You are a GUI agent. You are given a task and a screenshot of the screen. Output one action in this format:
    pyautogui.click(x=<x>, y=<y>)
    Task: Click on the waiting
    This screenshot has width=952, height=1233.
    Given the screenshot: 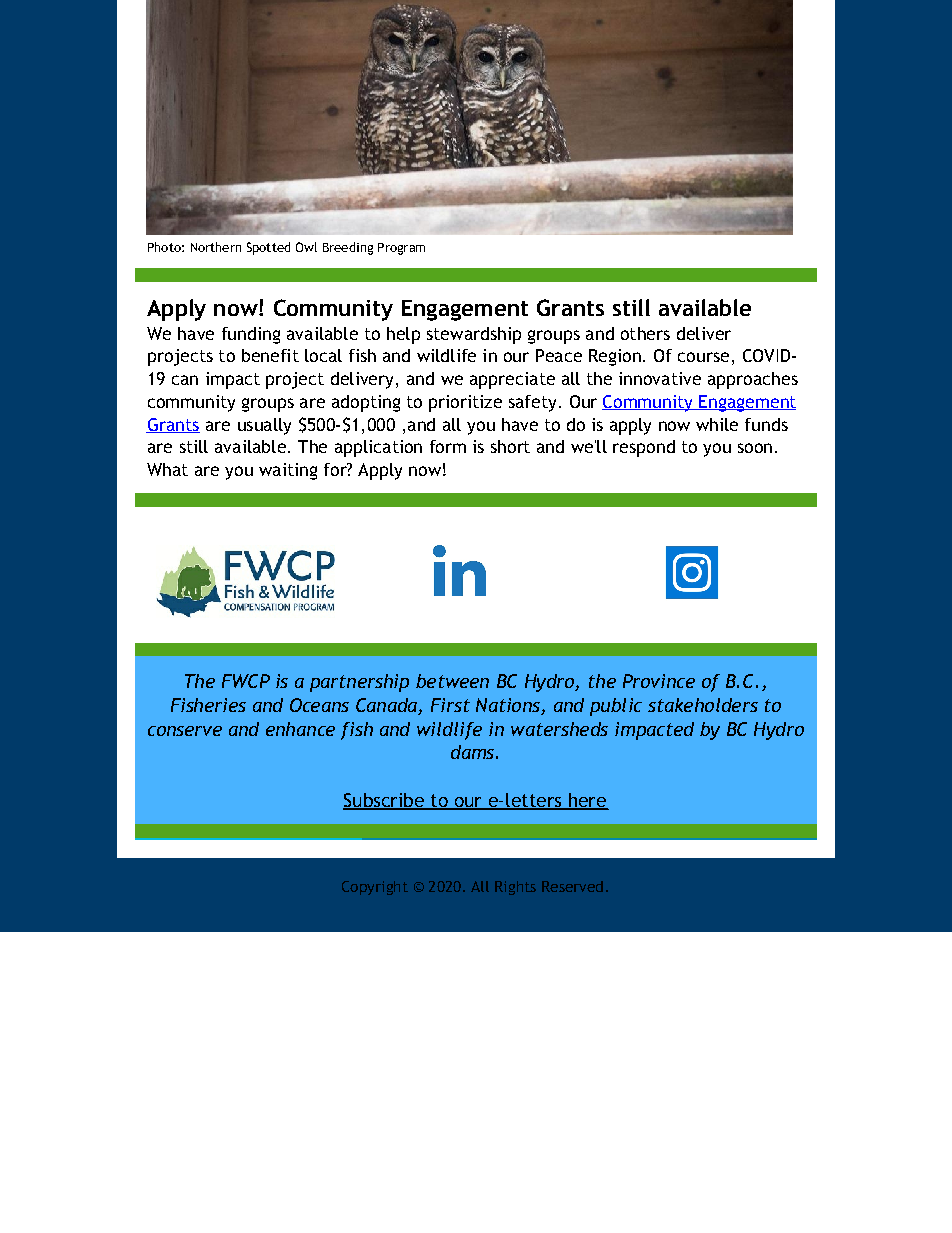 What is the action you would take?
    pyautogui.click(x=288, y=471)
